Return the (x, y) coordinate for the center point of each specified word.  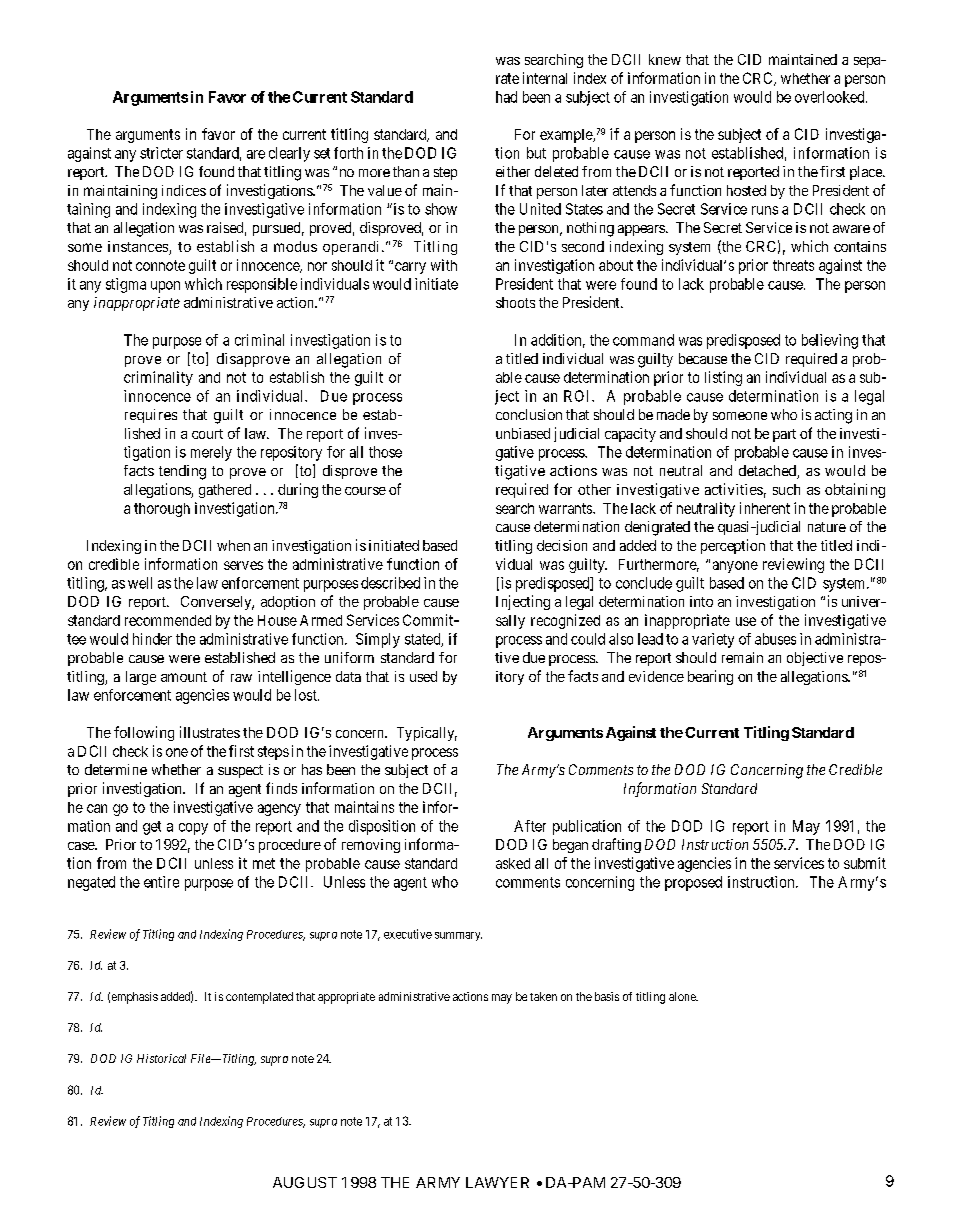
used (423, 676)
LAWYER (497, 1182)
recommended (168, 620)
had (506, 97)
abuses (775, 639)
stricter (161, 153)
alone (683, 996)
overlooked (831, 97)
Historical (161, 1058)
